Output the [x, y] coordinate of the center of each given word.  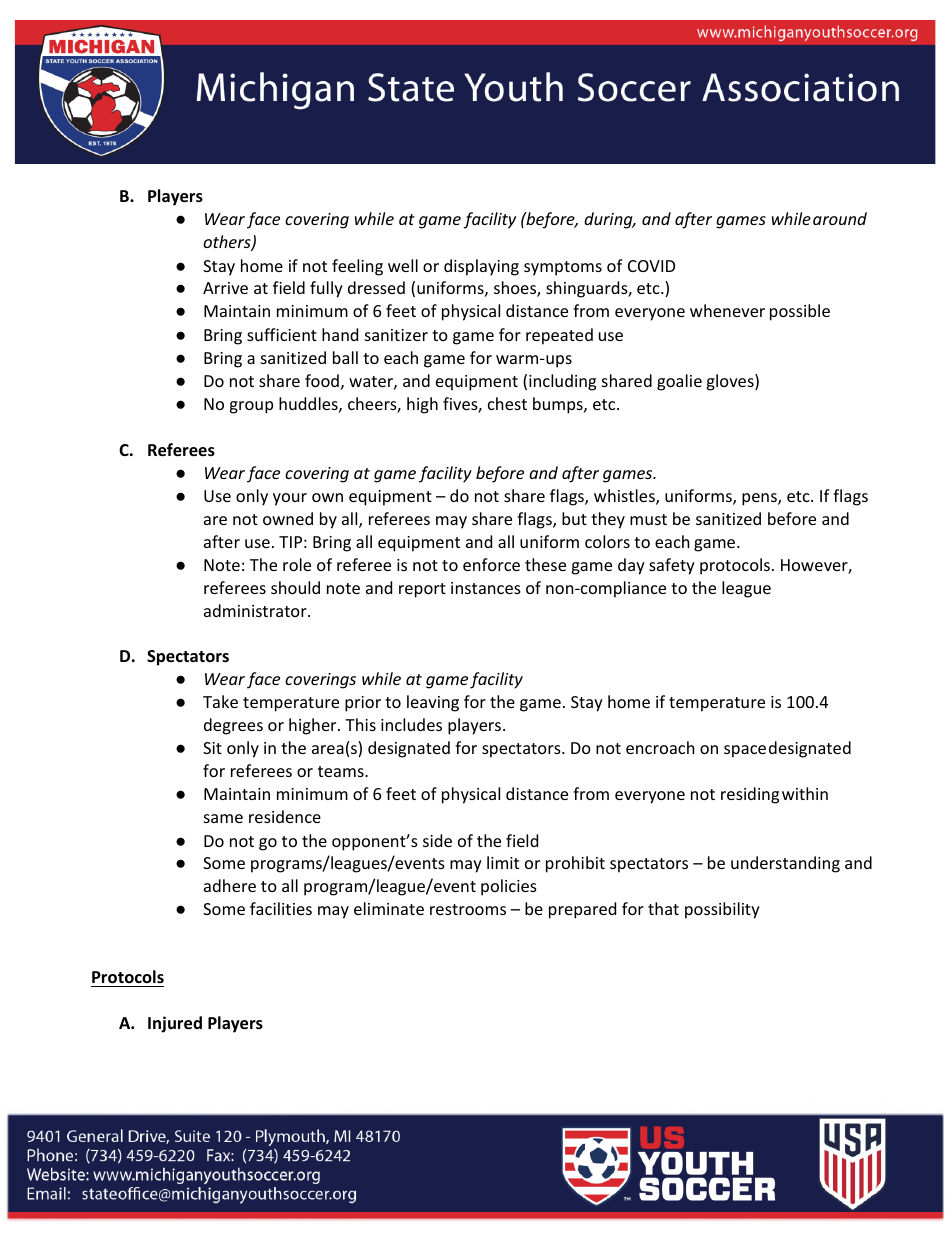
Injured [175, 1024]
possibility [722, 910]
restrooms [468, 909]
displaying [481, 267]
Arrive [225, 288]
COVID [651, 266]
